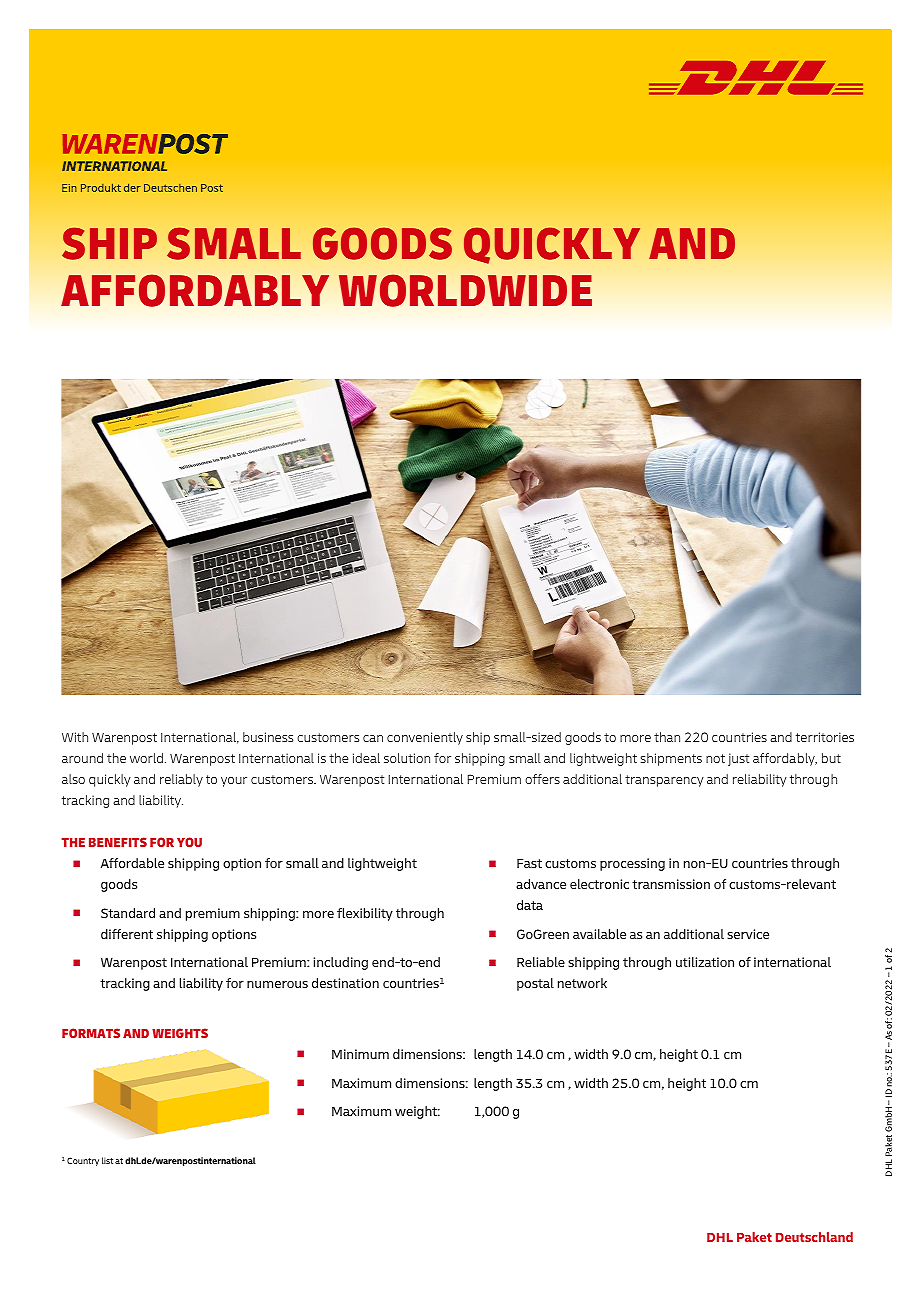  Describe the element at coordinates (277, 984) in the screenshot. I see `numerous` at that location.
